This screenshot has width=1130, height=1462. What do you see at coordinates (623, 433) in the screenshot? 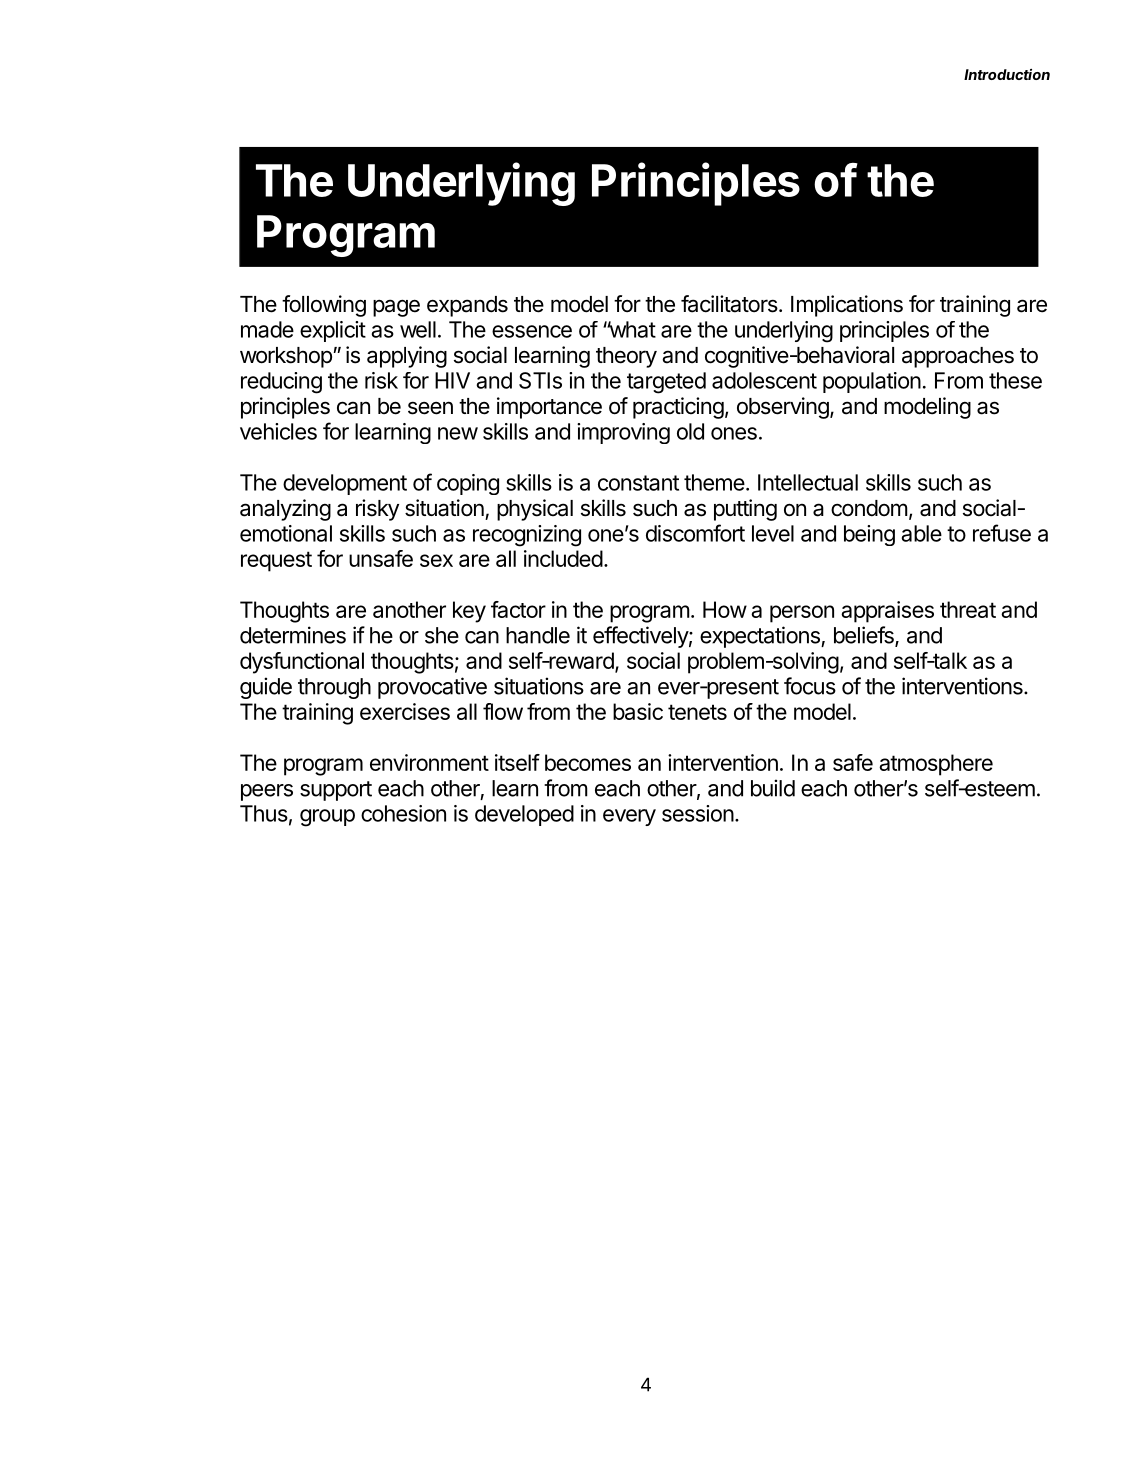
I see `improving` at bounding box center [623, 433].
